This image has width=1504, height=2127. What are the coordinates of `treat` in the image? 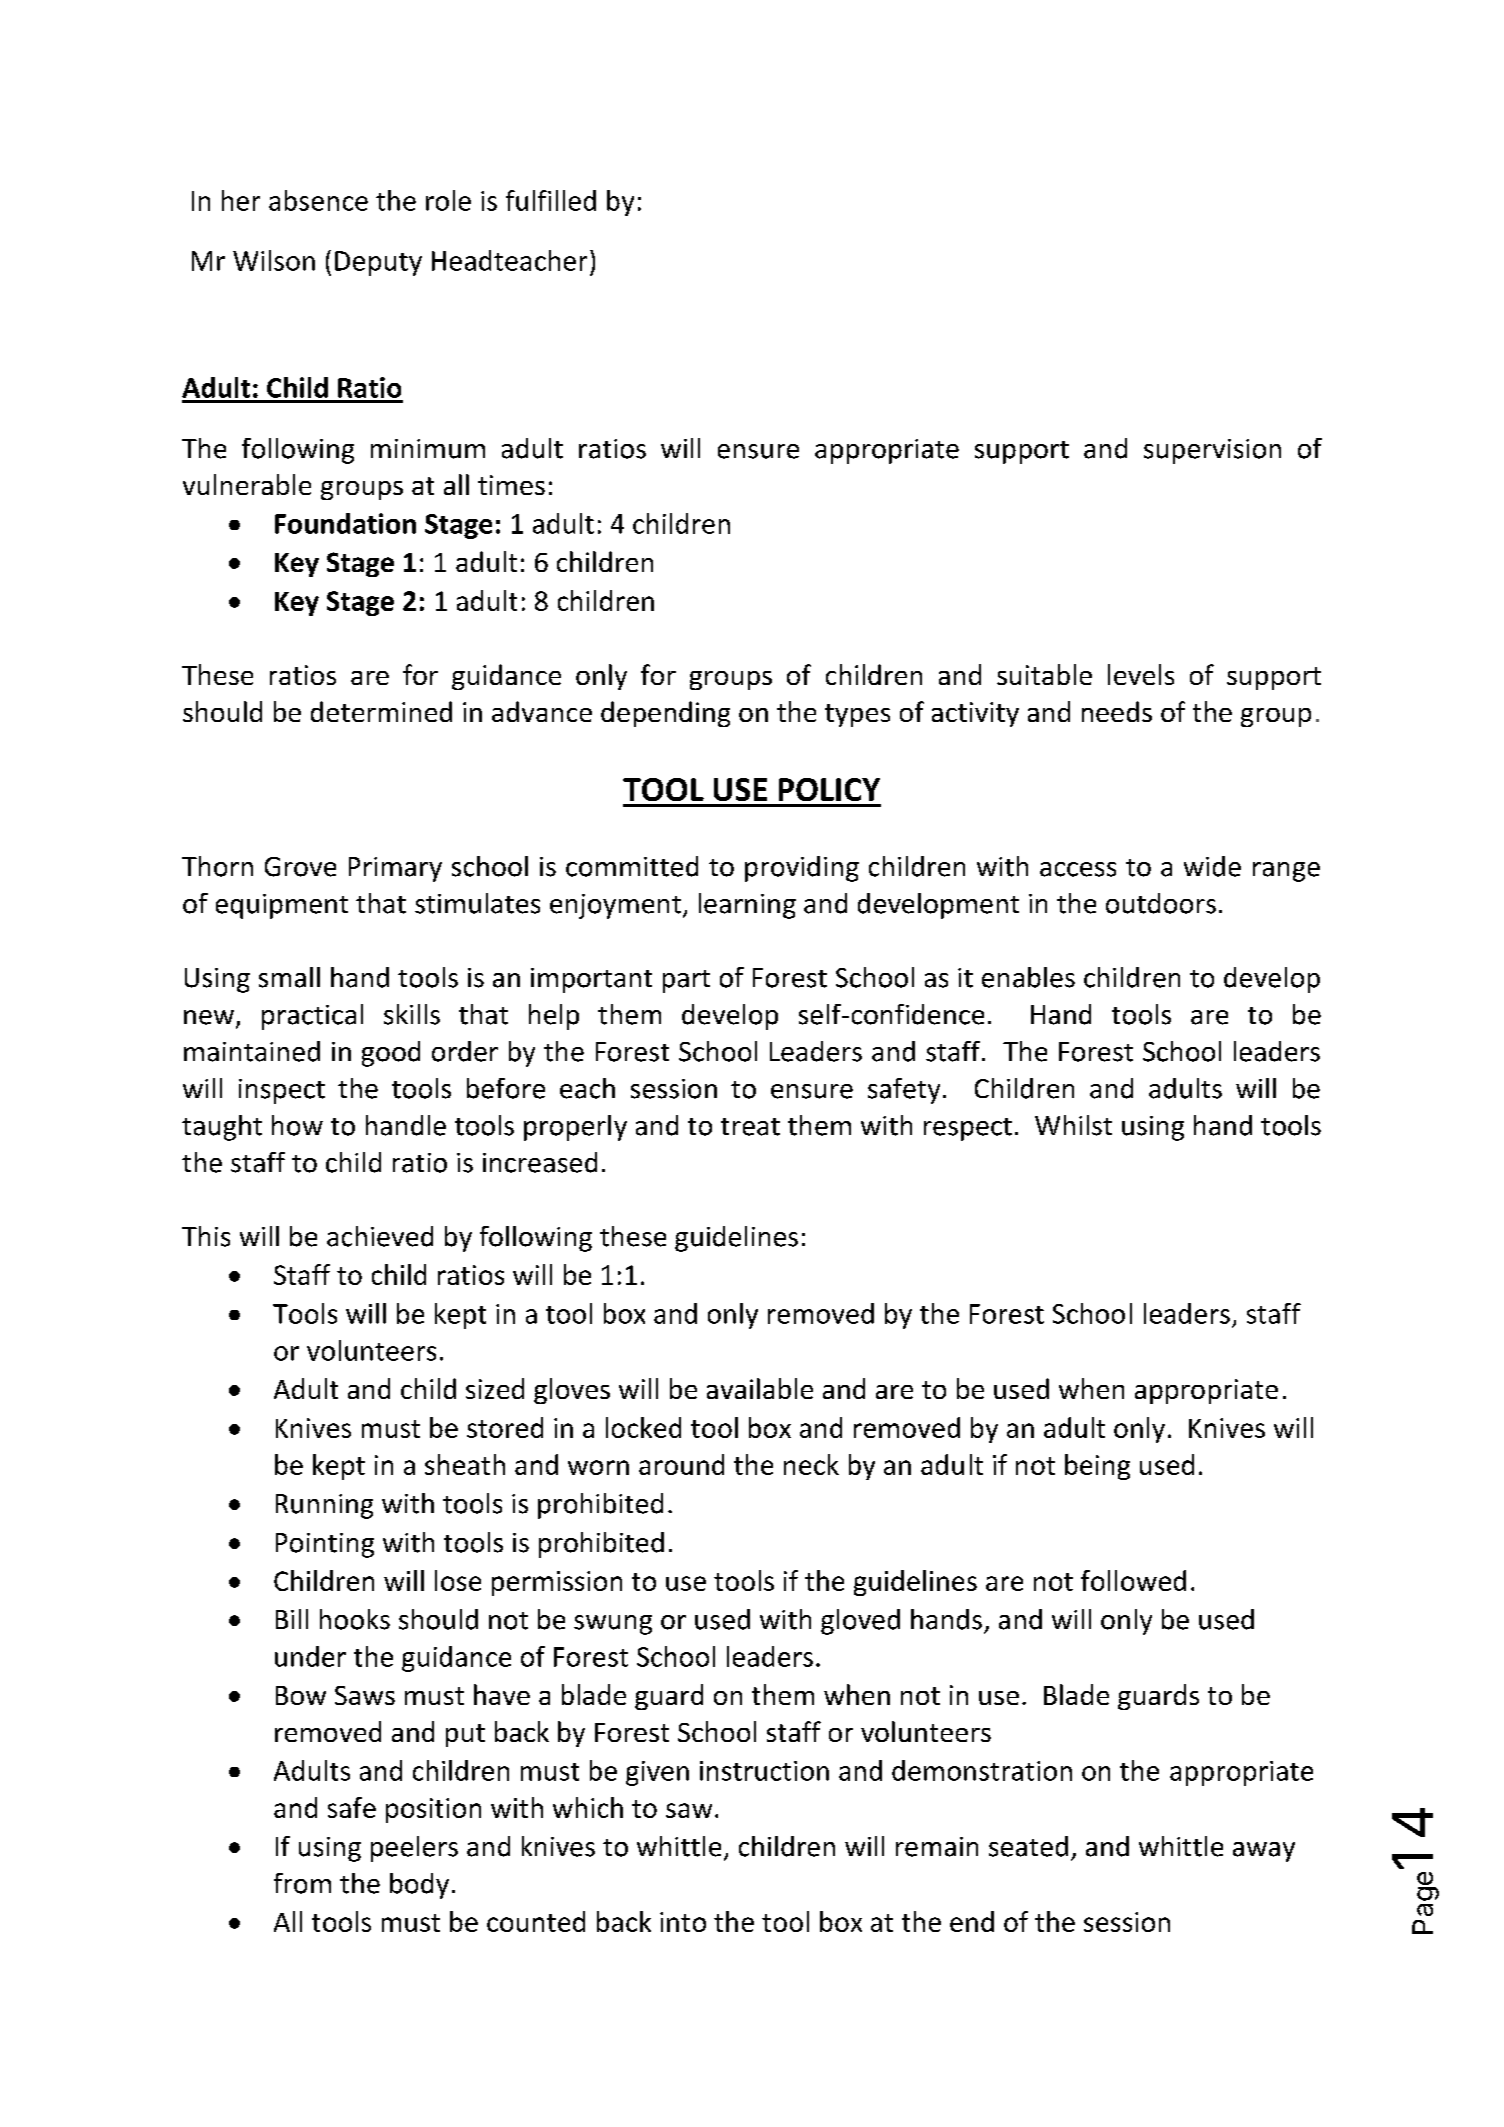 It's located at (750, 1127).
